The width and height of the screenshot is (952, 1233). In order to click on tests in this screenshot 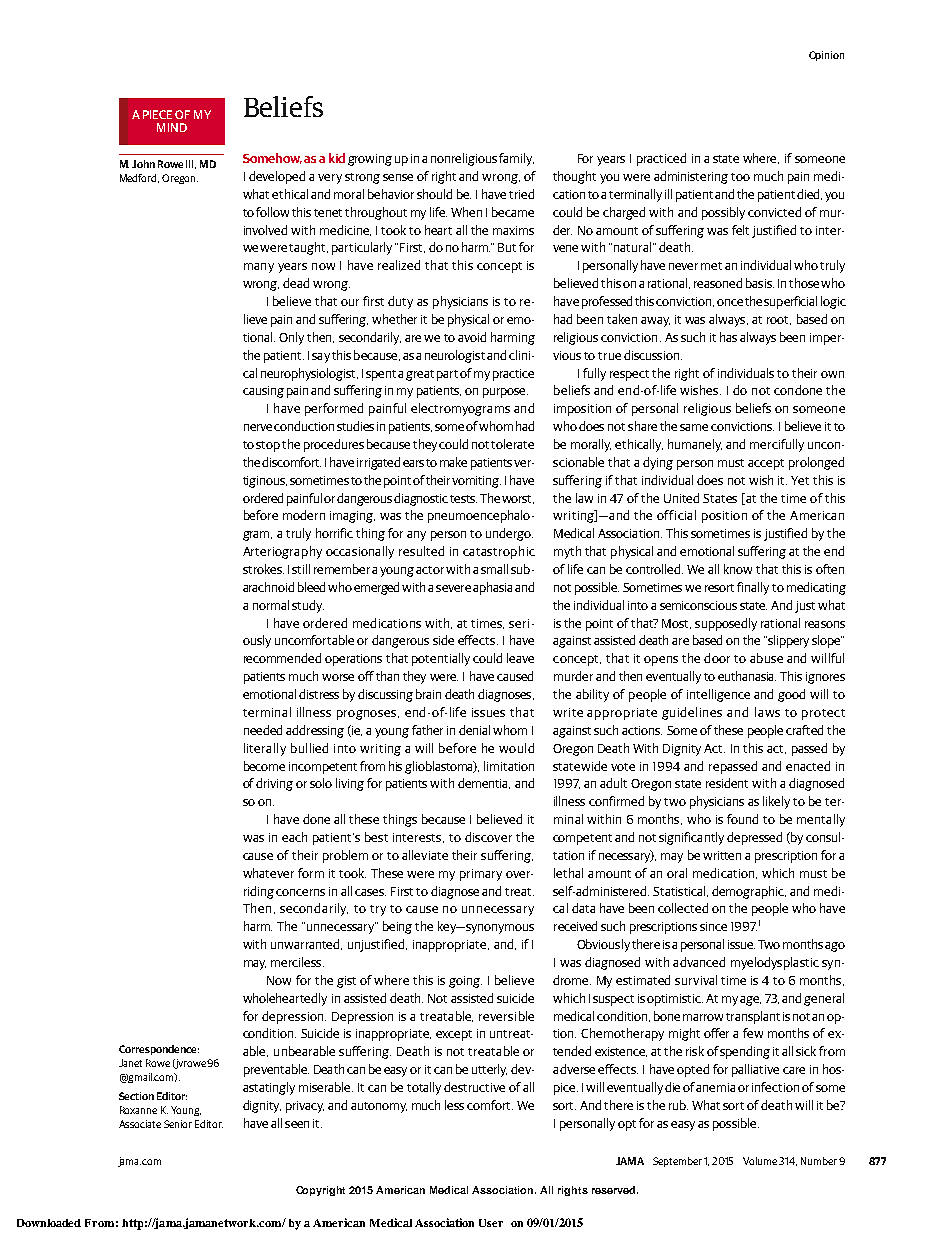, I will do `click(463, 499)`.
